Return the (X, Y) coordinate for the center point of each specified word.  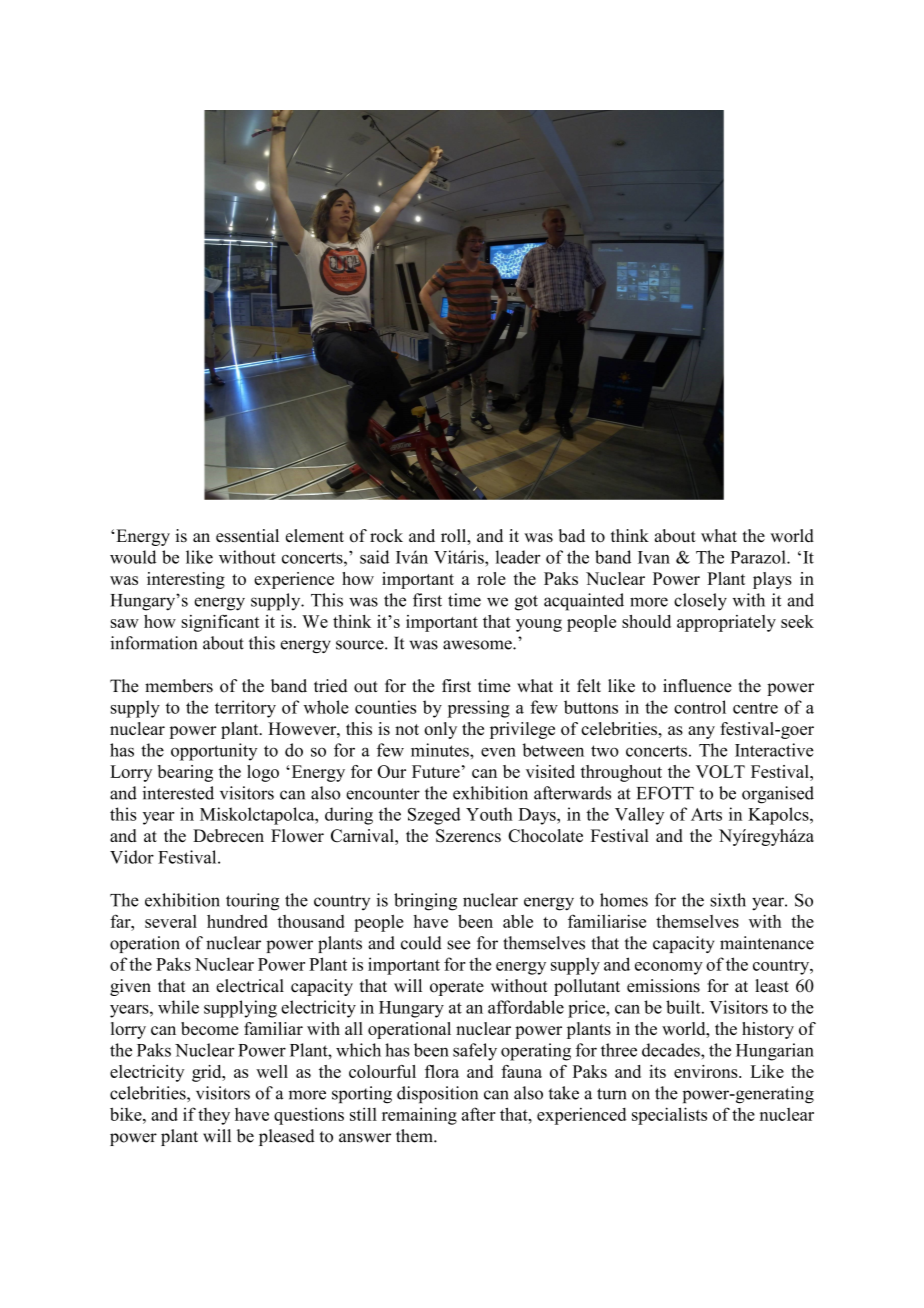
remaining (419, 1116)
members (179, 686)
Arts (706, 814)
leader (518, 557)
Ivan (654, 557)
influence (697, 686)
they (214, 1116)
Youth (489, 814)
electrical (250, 986)
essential (247, 536)
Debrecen (228, 835)
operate (457, 988)
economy (669, 968)
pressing (479, 709)
